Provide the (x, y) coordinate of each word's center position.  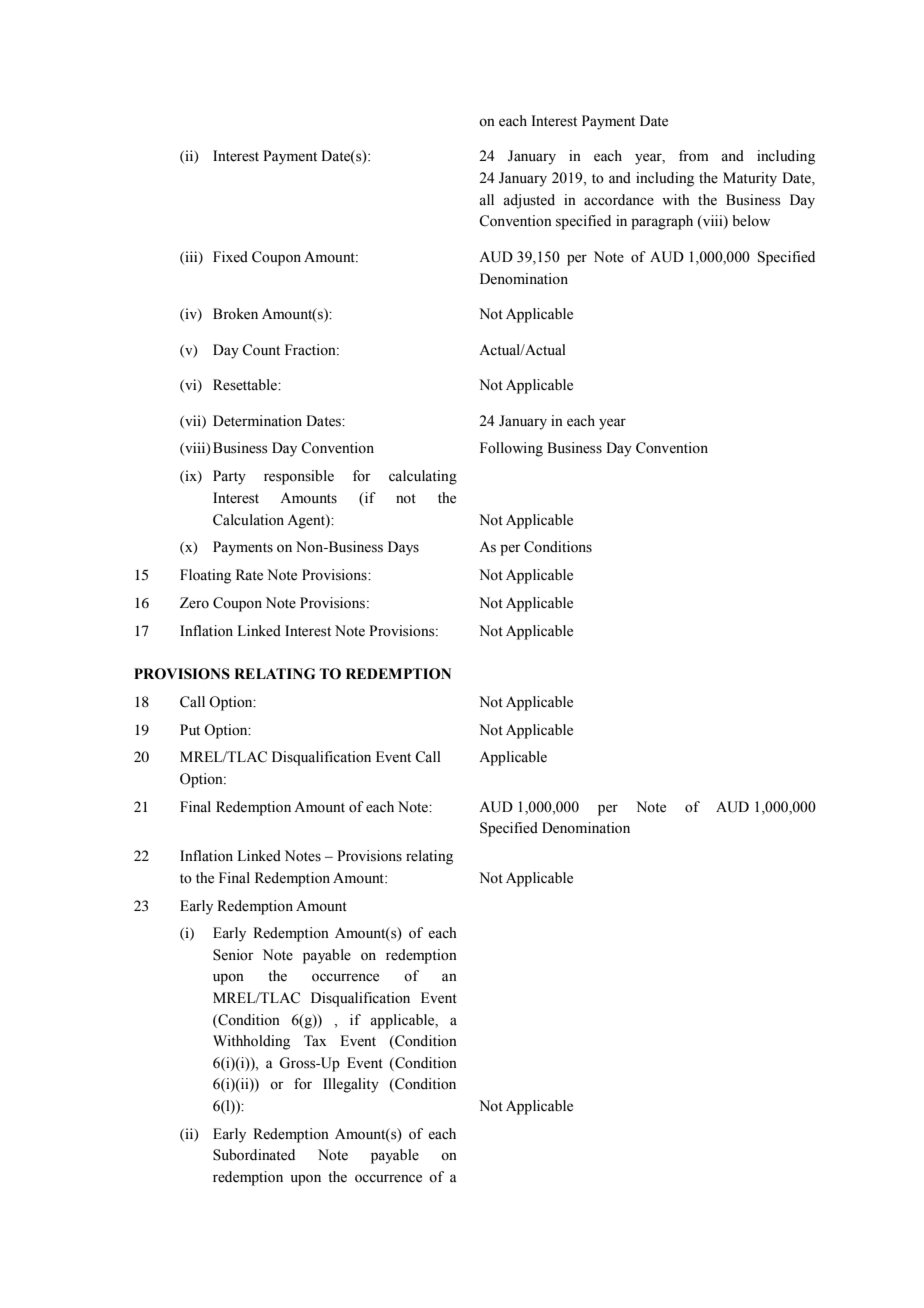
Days (403, 548)
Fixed (230, 257)
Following (511, 449)
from (694, 156)
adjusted (529, 201)
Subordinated (254, 1155)
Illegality (351, 1085)
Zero (194, 603)
